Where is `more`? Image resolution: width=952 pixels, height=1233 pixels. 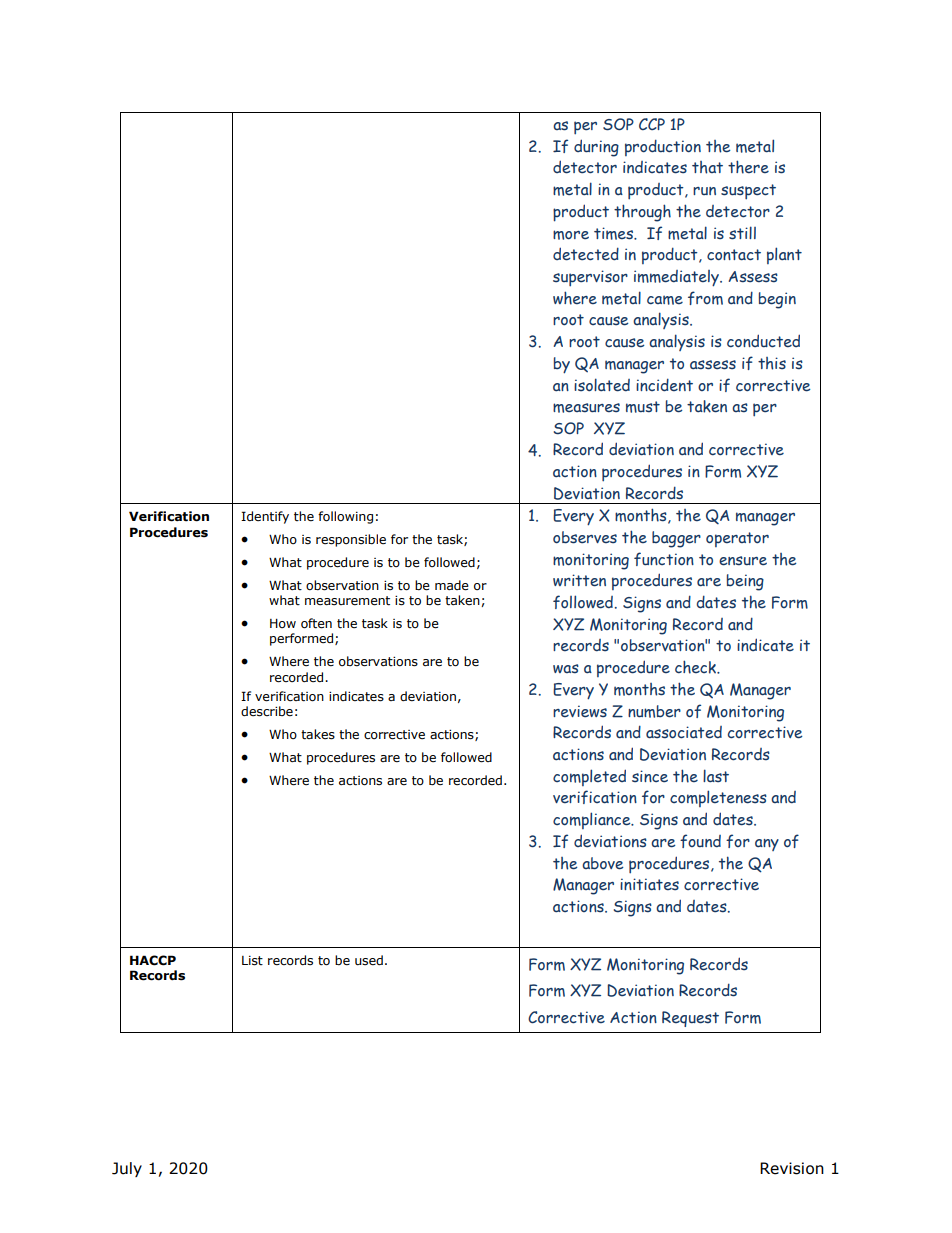 more is located at coordinates (571, 235).
